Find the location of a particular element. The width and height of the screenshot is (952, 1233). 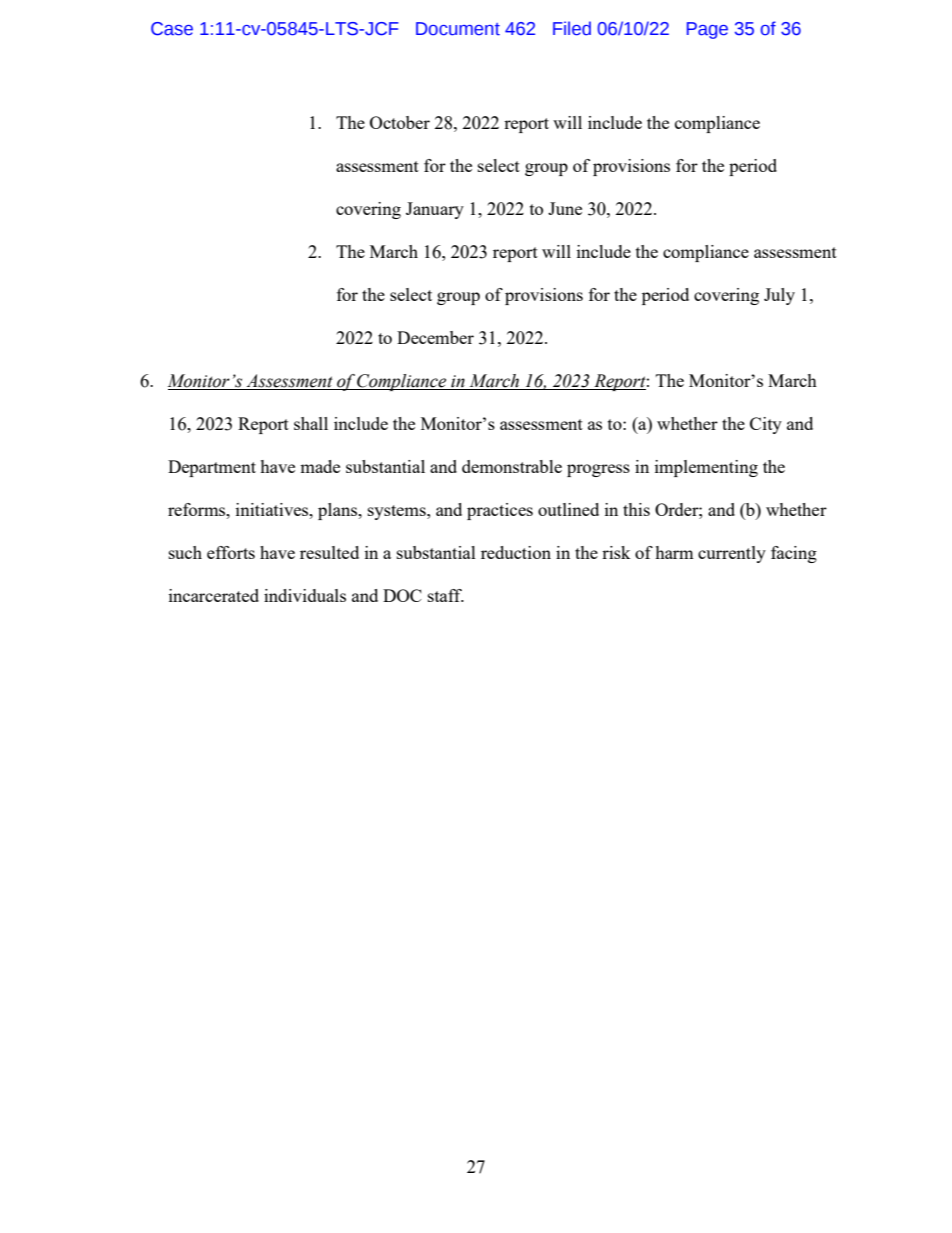

January is located at coordinates (435, 210).
